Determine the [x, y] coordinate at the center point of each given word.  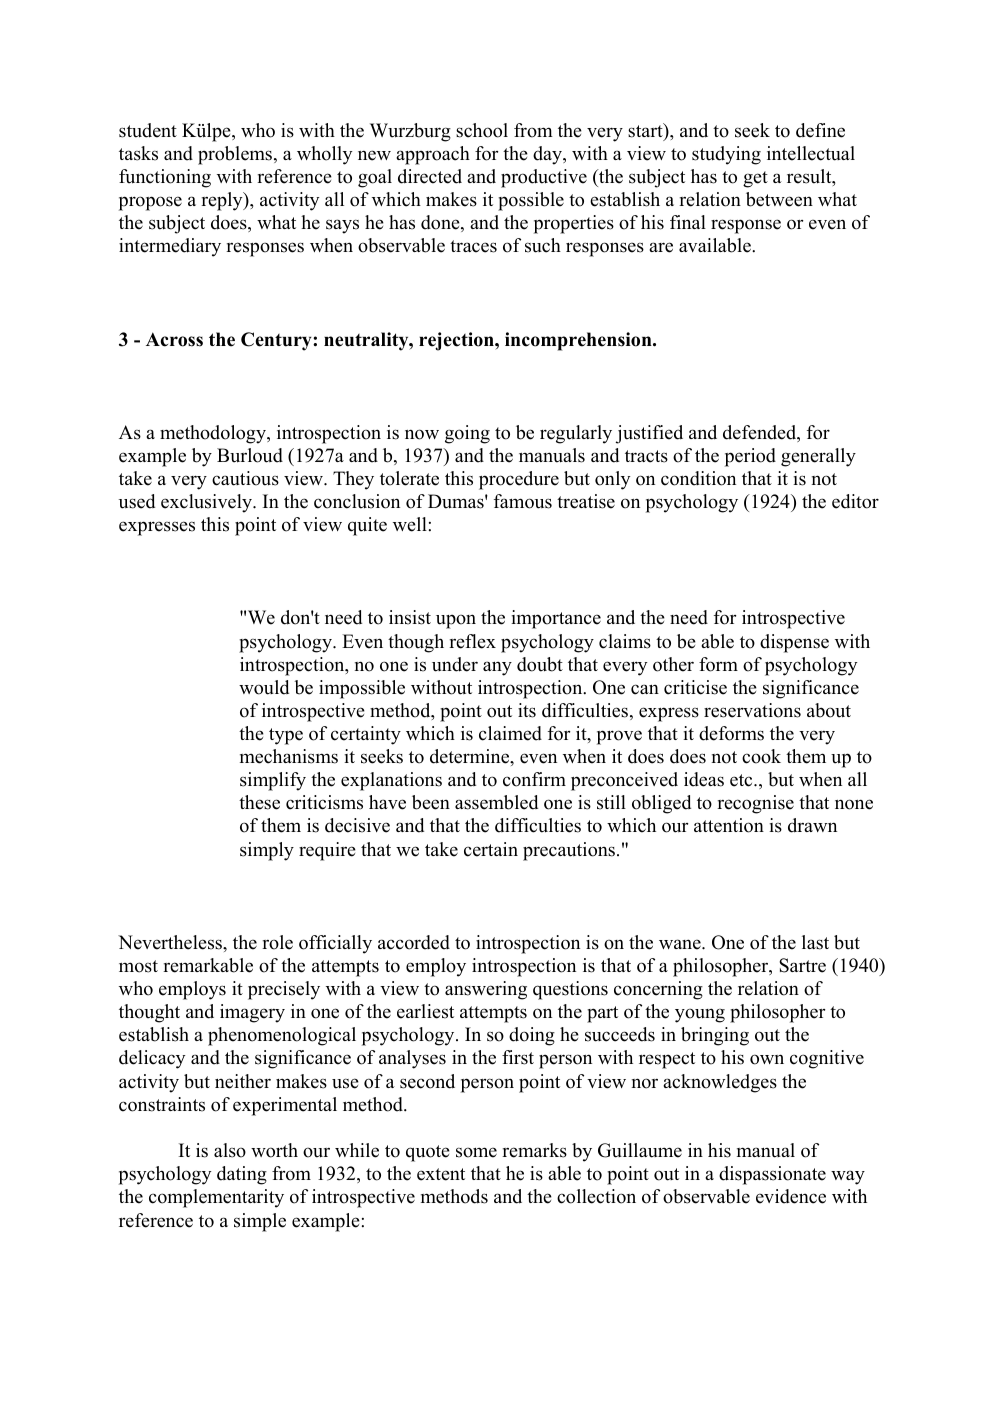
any [497, 668]
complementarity [216, 1198]
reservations [752, 710]
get [755, 179]
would [264, 687]
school [482, 130]
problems [236, 155]
